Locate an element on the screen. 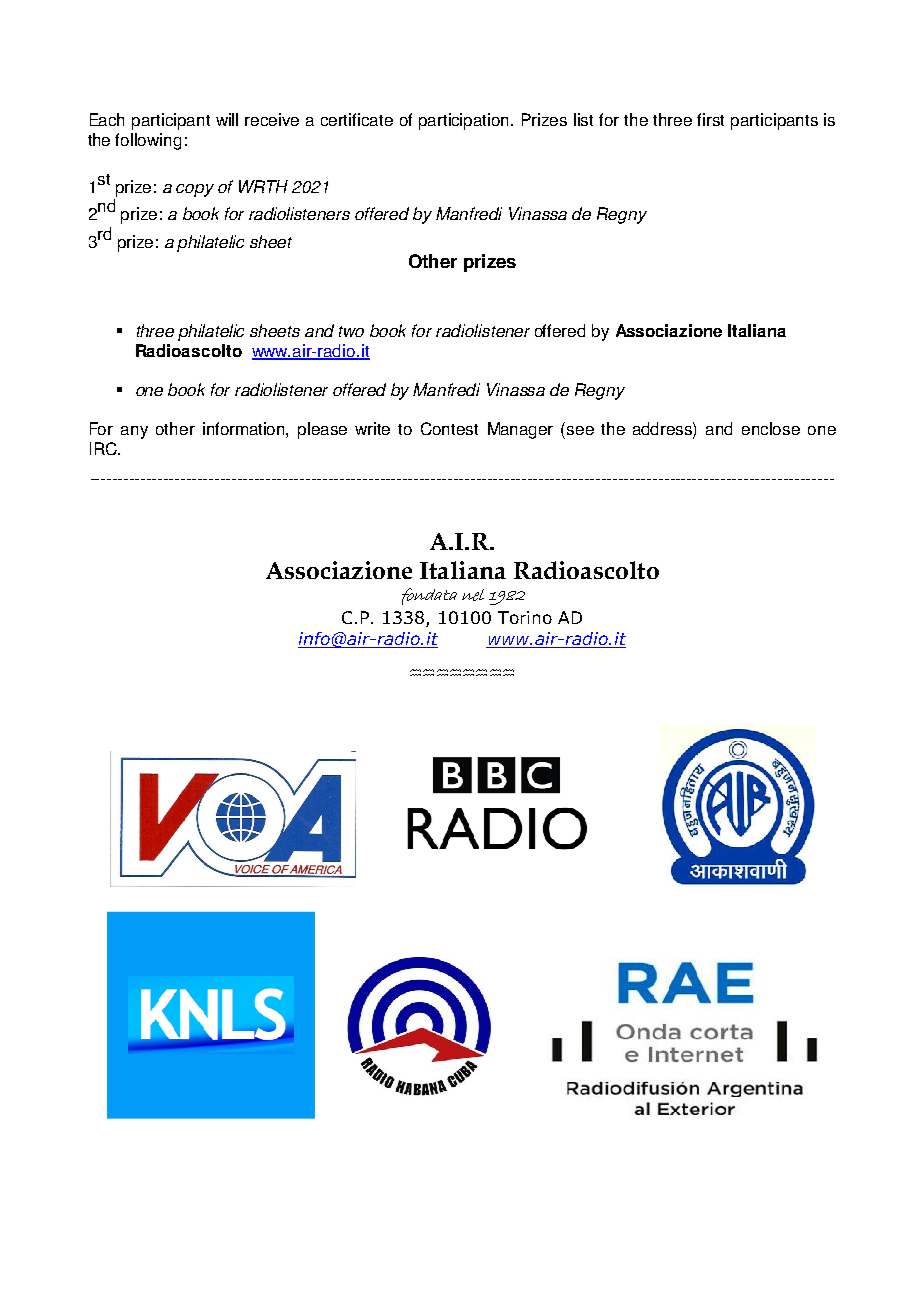 The image size is (924, 1308). participation is located at coordinates (465, 121).
